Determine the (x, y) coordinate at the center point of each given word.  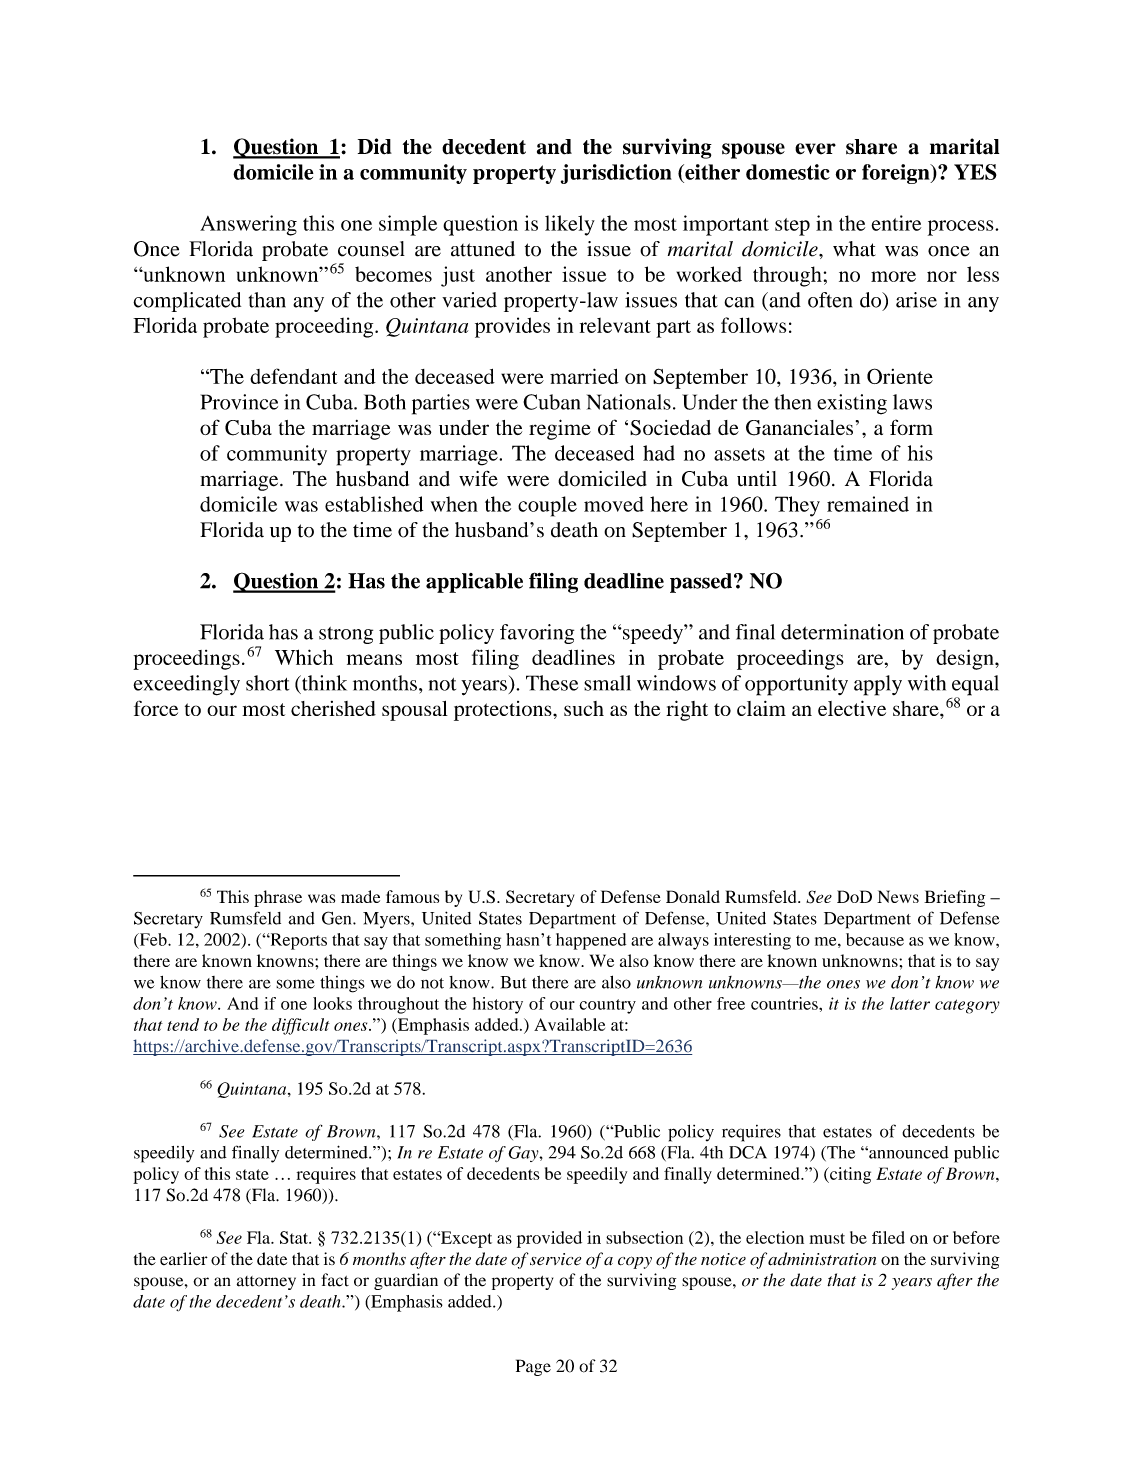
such (584, 708)
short (267, 683)
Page (533, 1367)
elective (852, 708)
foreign (897, 174)
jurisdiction (616, 174)
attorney (266, 1283)
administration (822, 1259)
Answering (248, 225)
